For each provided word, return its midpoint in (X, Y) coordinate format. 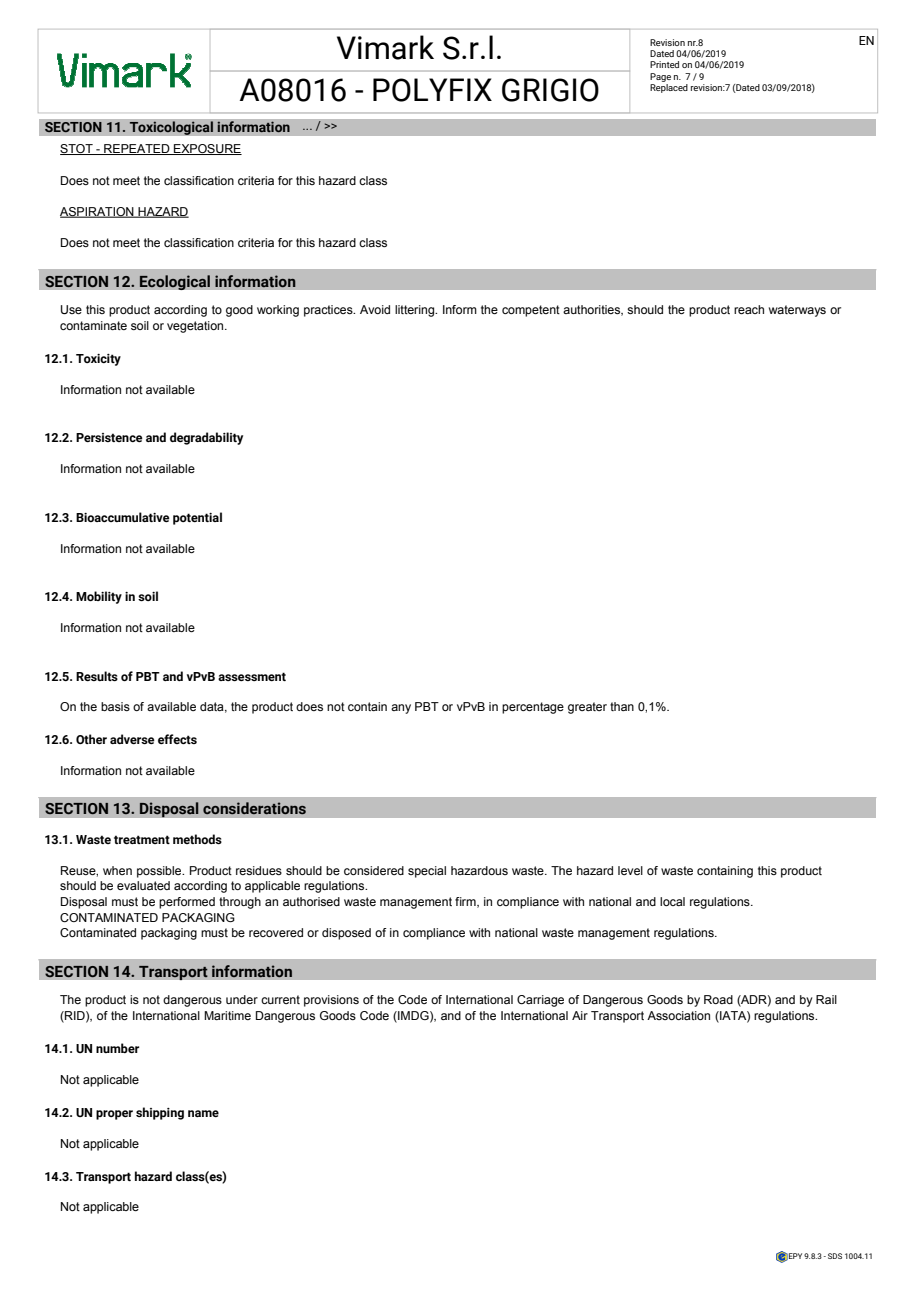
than (622, 706)
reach (749, 309)
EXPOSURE (207, 149)
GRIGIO (550, 90)
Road (718, 999)
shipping (160, 1113)
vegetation (196, 327)
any (401, 709)
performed (187, 903)
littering (416, 311)
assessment (252, 676)
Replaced (669, 87)
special (427, 872)
